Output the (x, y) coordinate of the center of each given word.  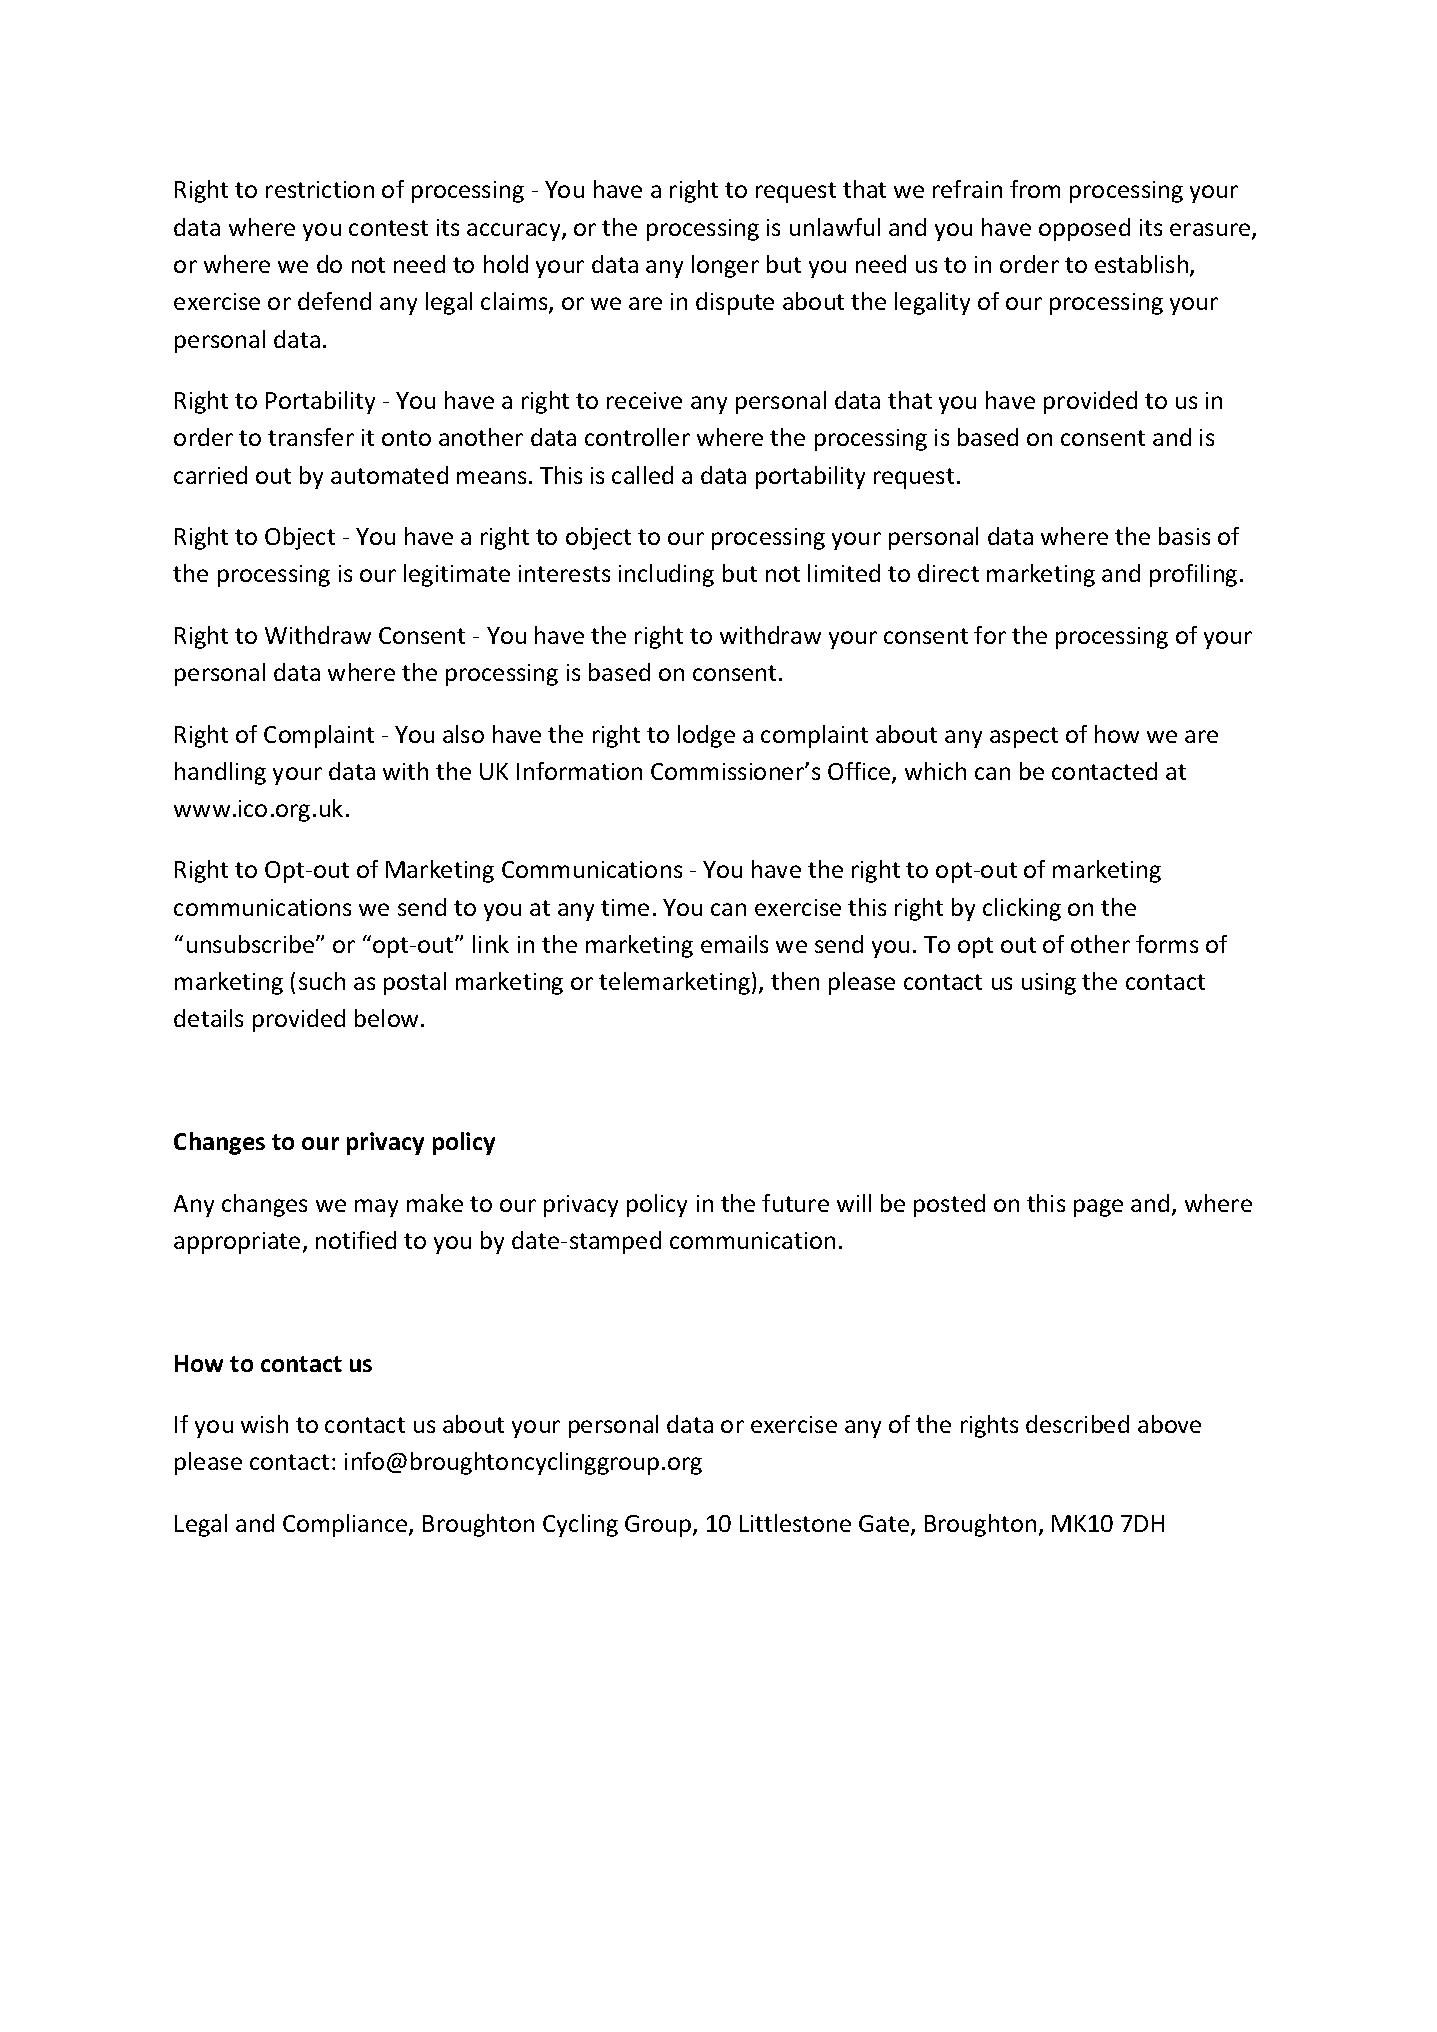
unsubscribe (252, 944)
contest (388, 228)
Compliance (346, 1525)
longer (725, 266)
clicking (1022, 909)
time (625, 907)
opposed (1084, 229)
